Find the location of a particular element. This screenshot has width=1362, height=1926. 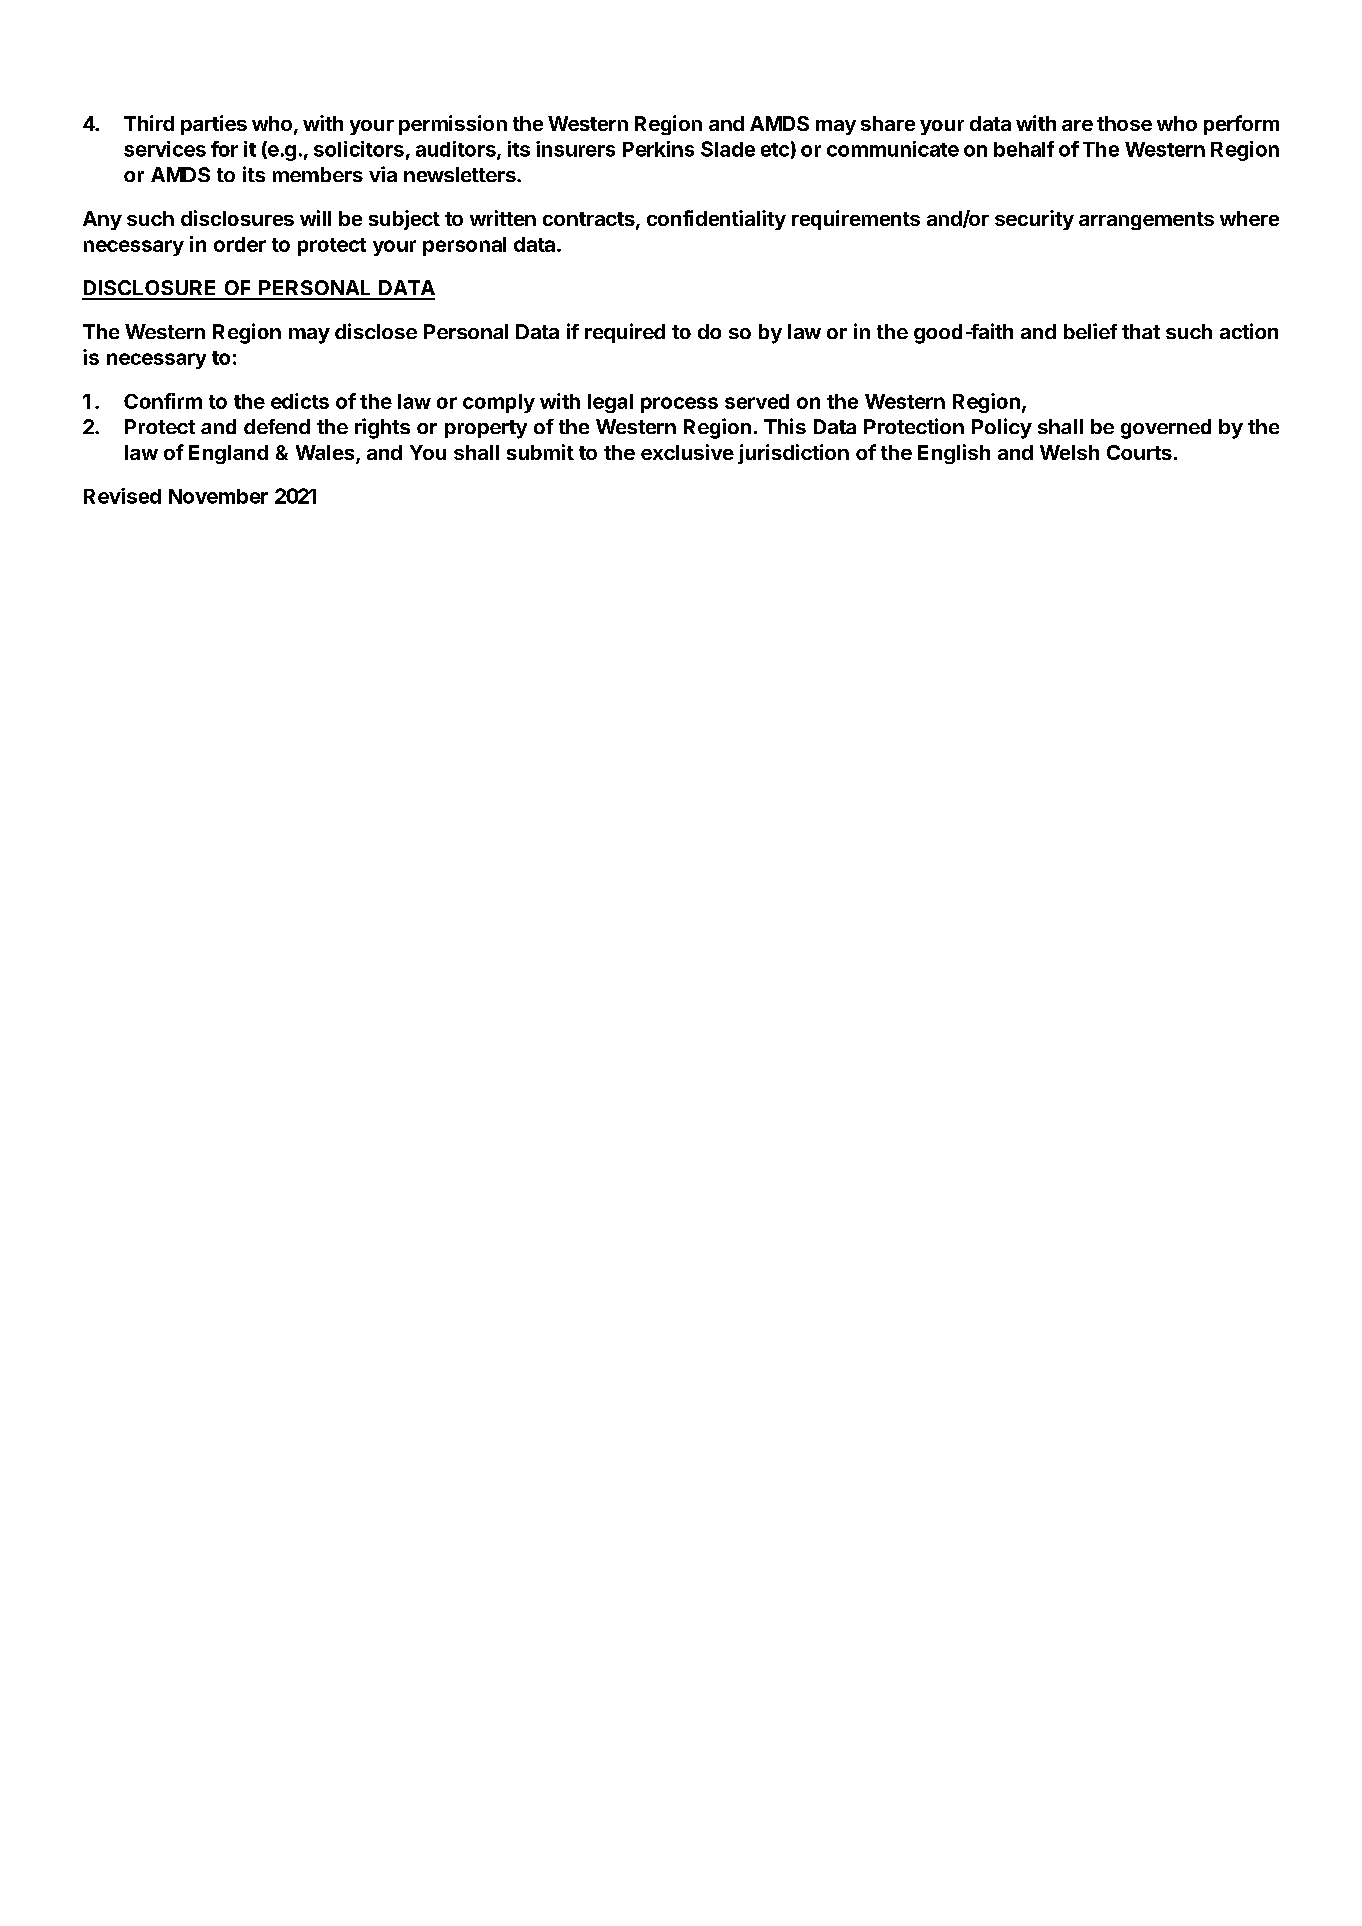

those is located at coordinates (1124, 123).
